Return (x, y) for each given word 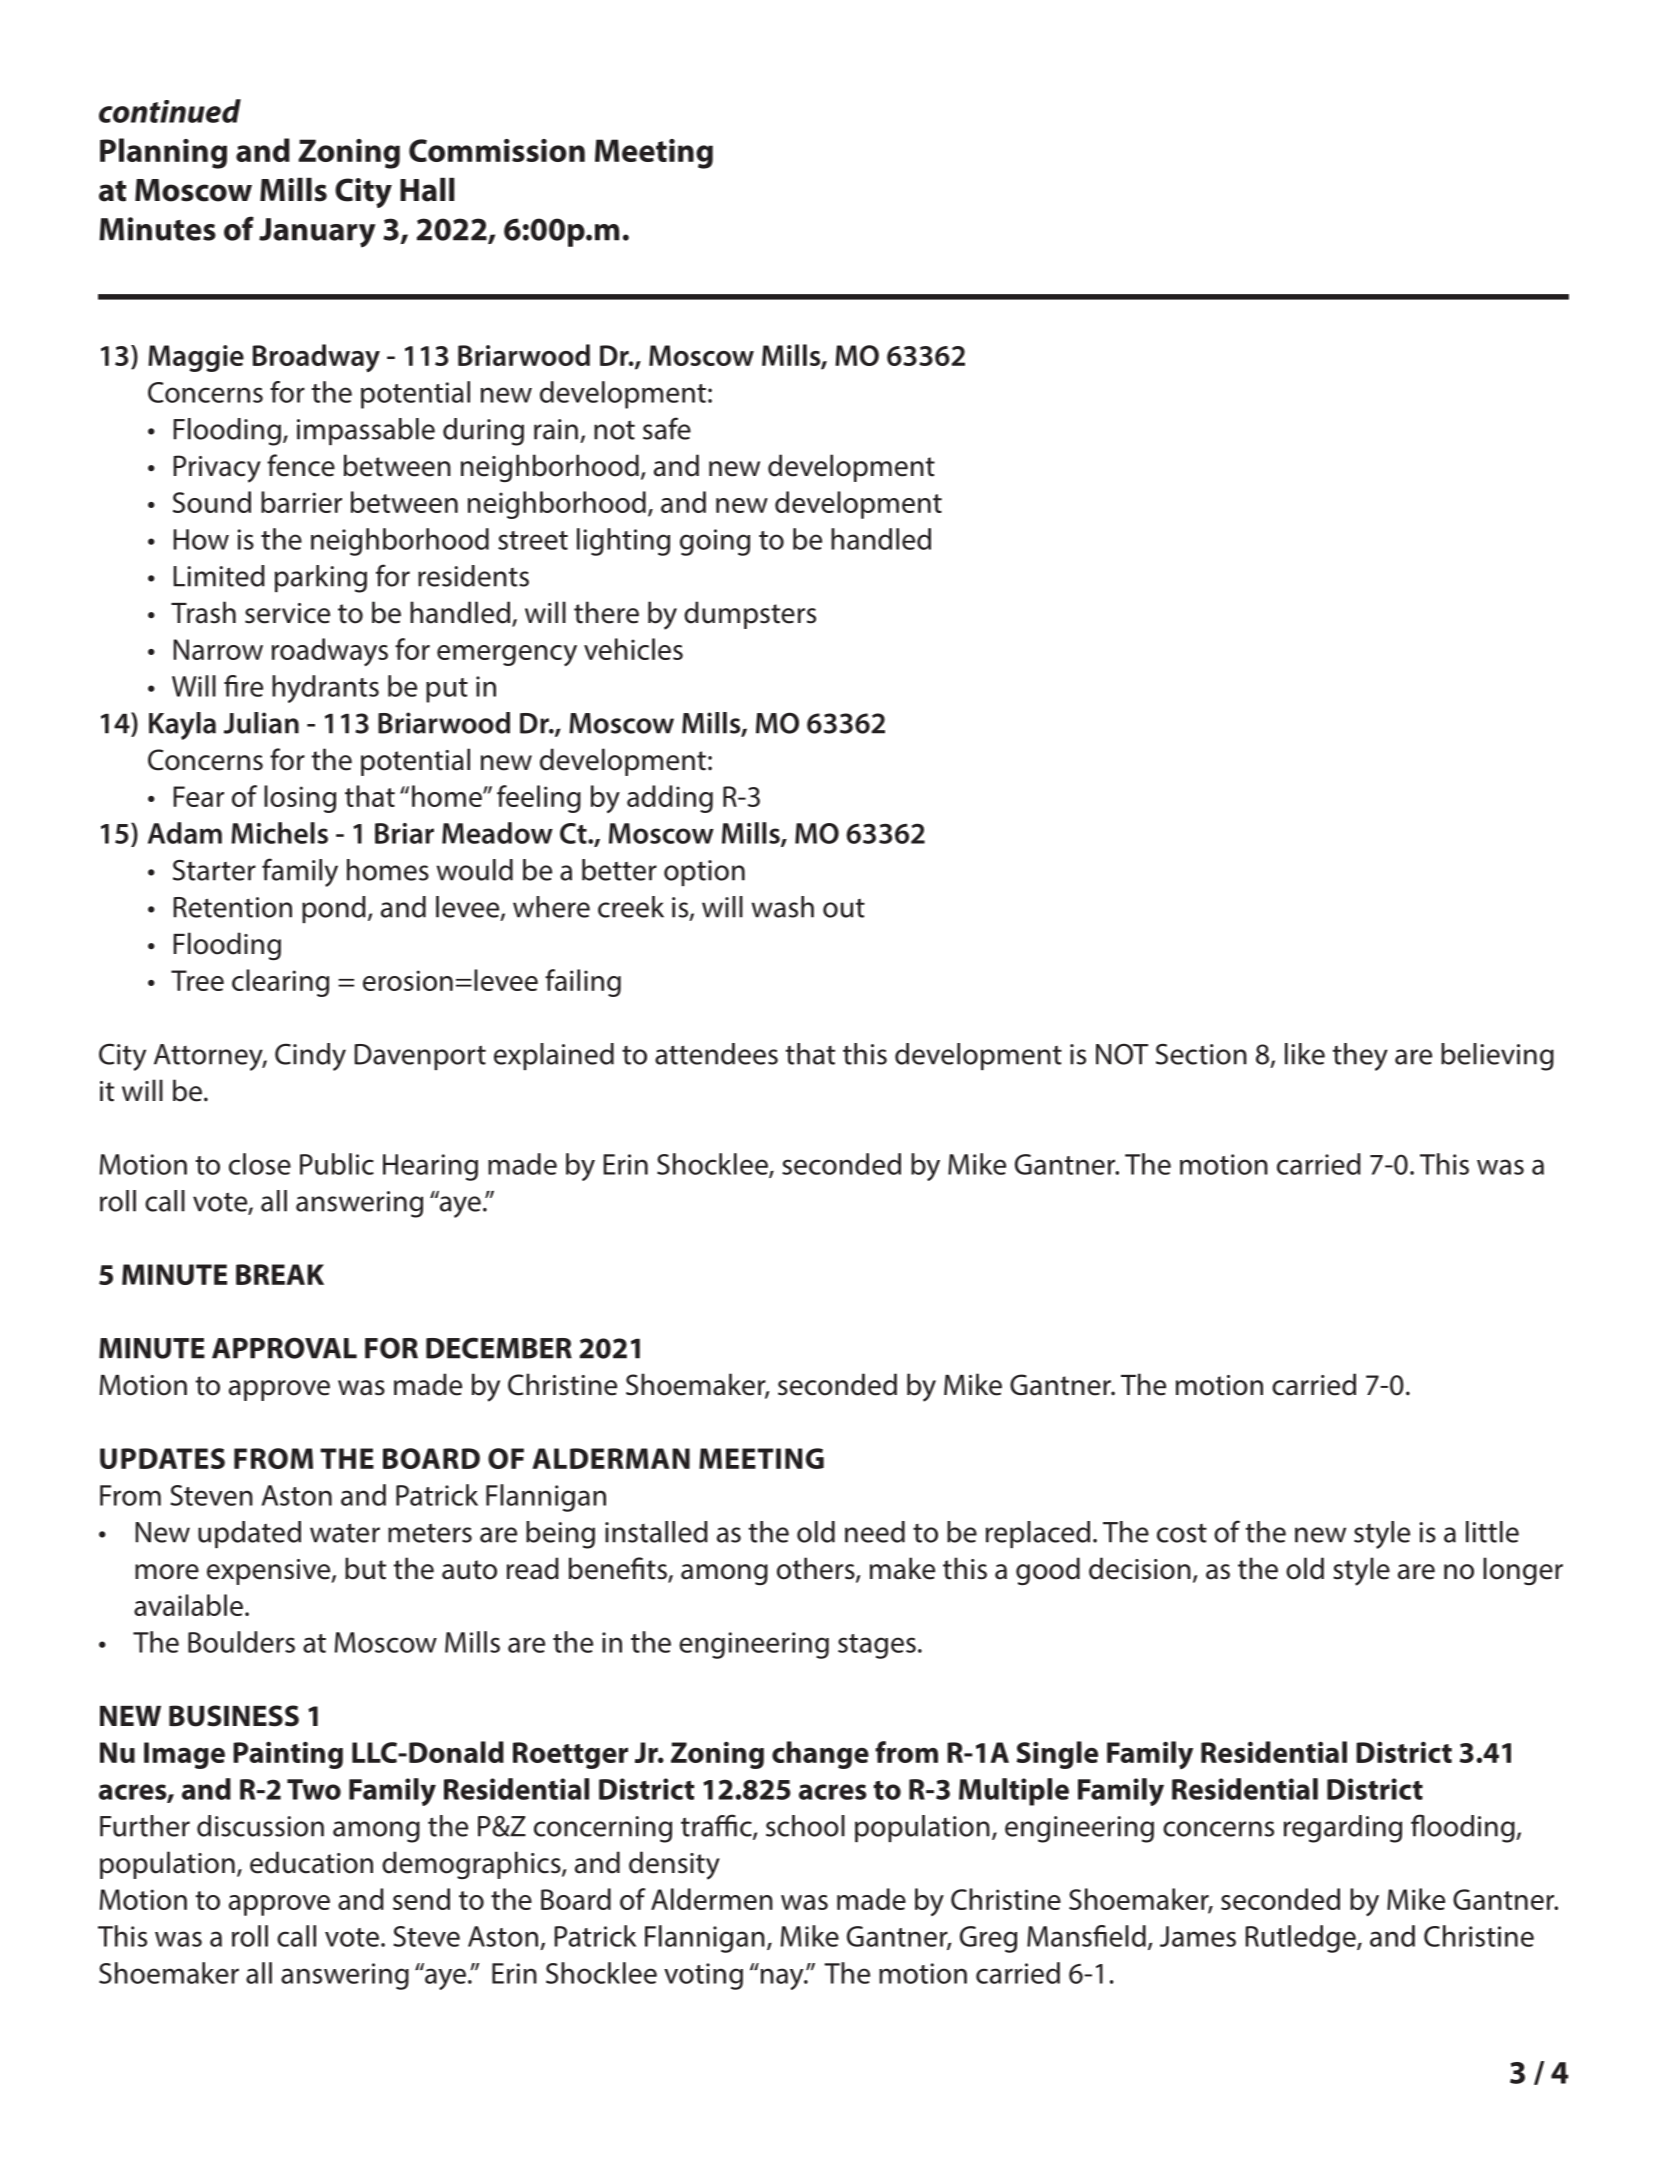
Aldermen (712, 1899)
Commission (497, 150)
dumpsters (750, 615)
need (875, 1532)
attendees (716, 1054)
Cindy (310, 1057)
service (287, 613)
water (345, 1533)
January (317, 233)
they (1360, 1057)
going (715, 542)
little (1492, 1532)
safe (667, 428)
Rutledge (1302, 1939)
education (311, 1862)
